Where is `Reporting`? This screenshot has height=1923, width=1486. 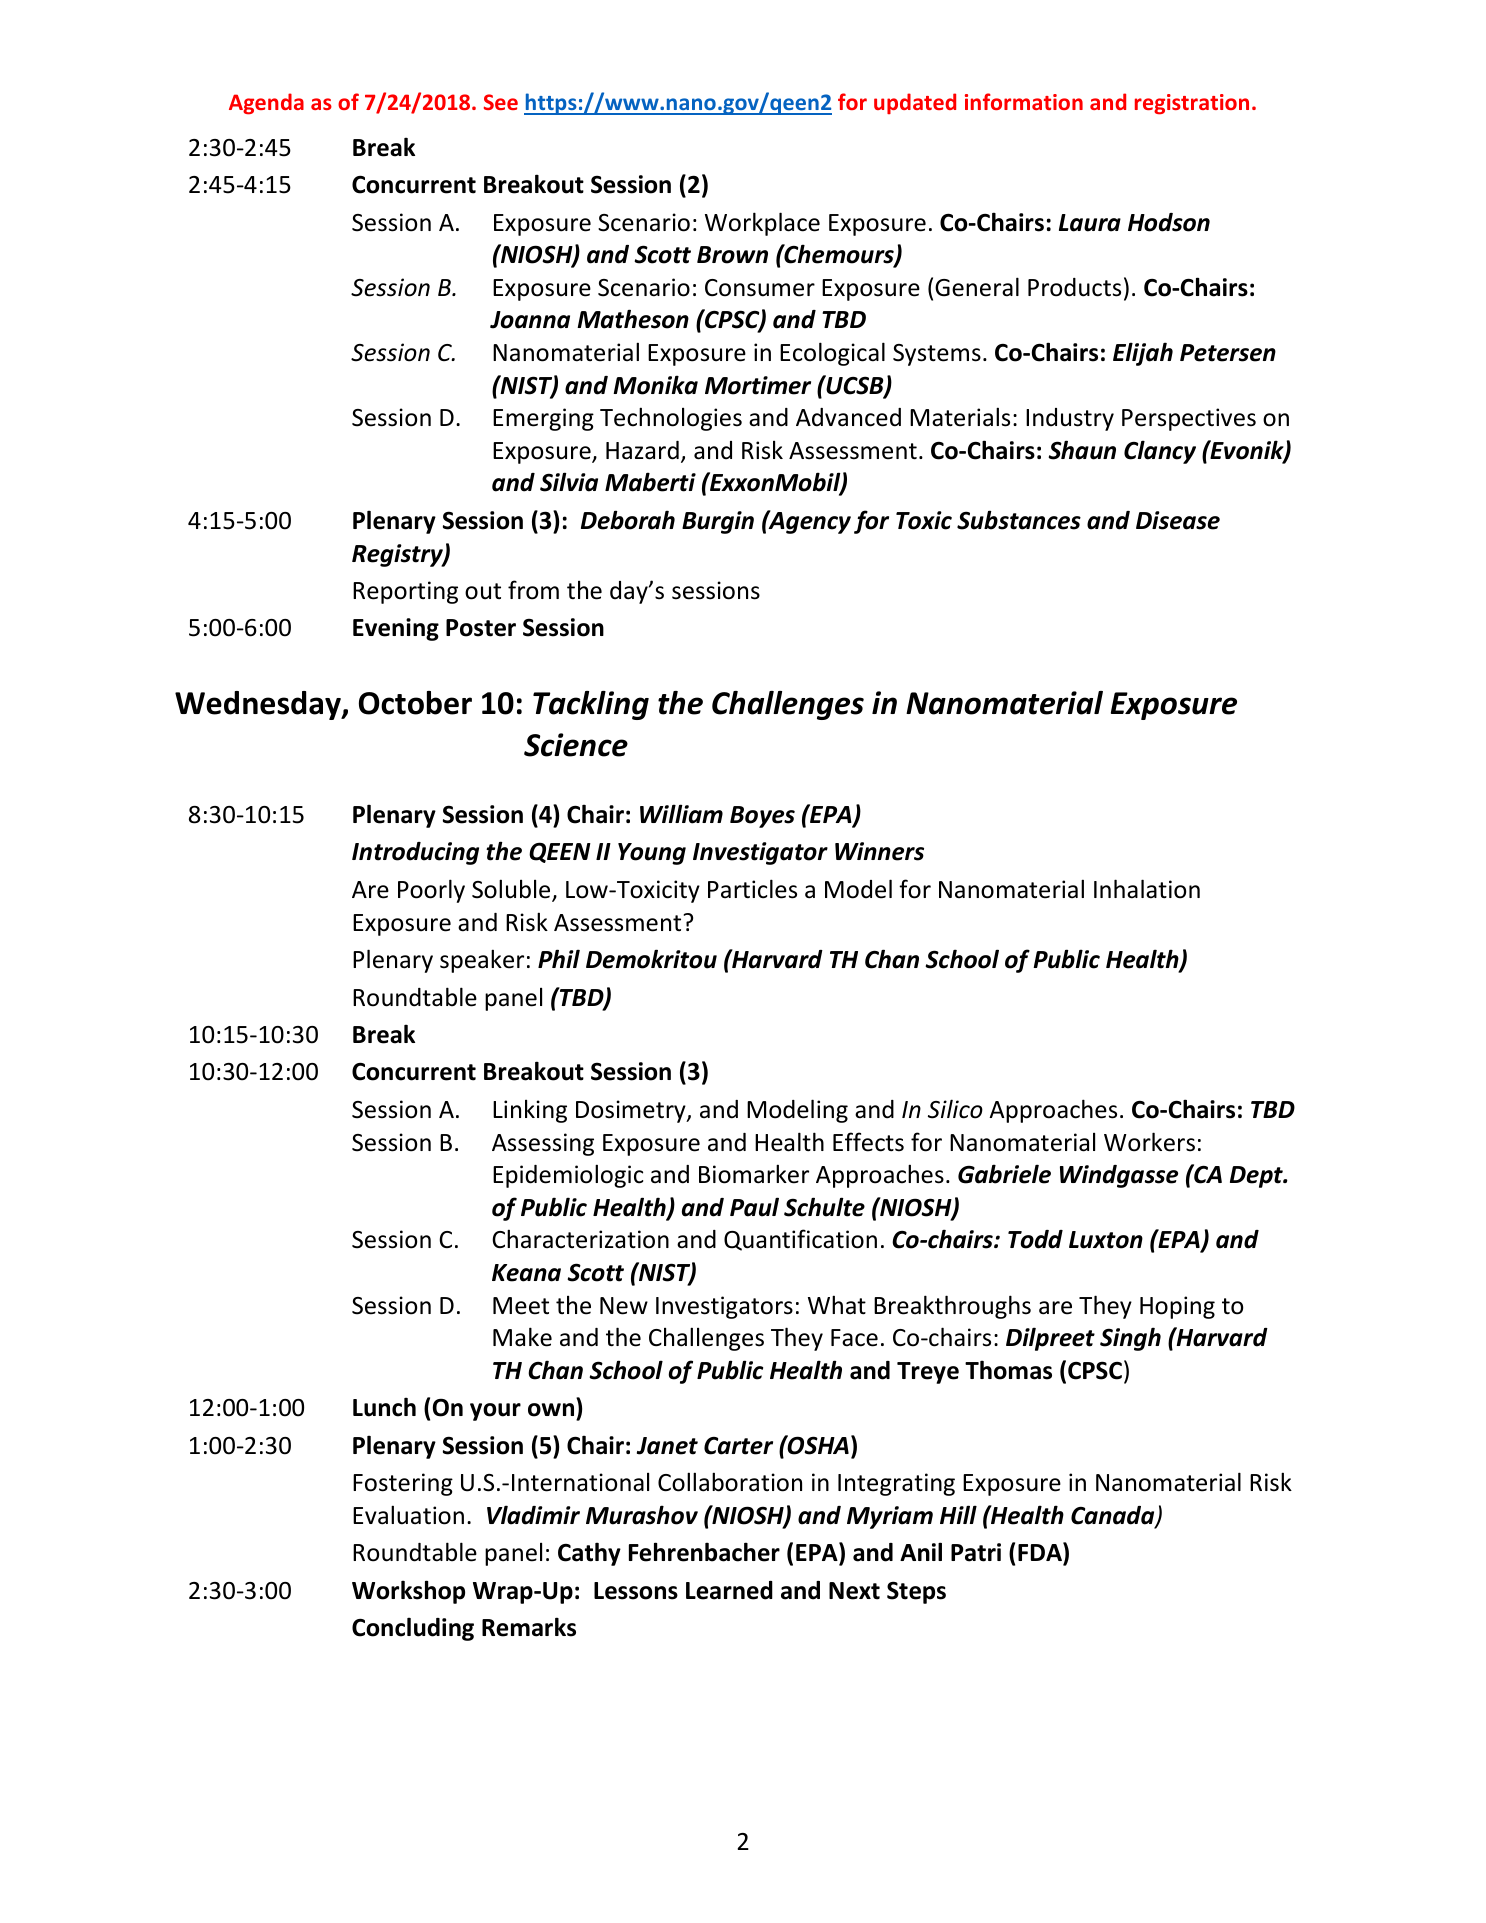
Reporting is located at coordinates (405, 592).
